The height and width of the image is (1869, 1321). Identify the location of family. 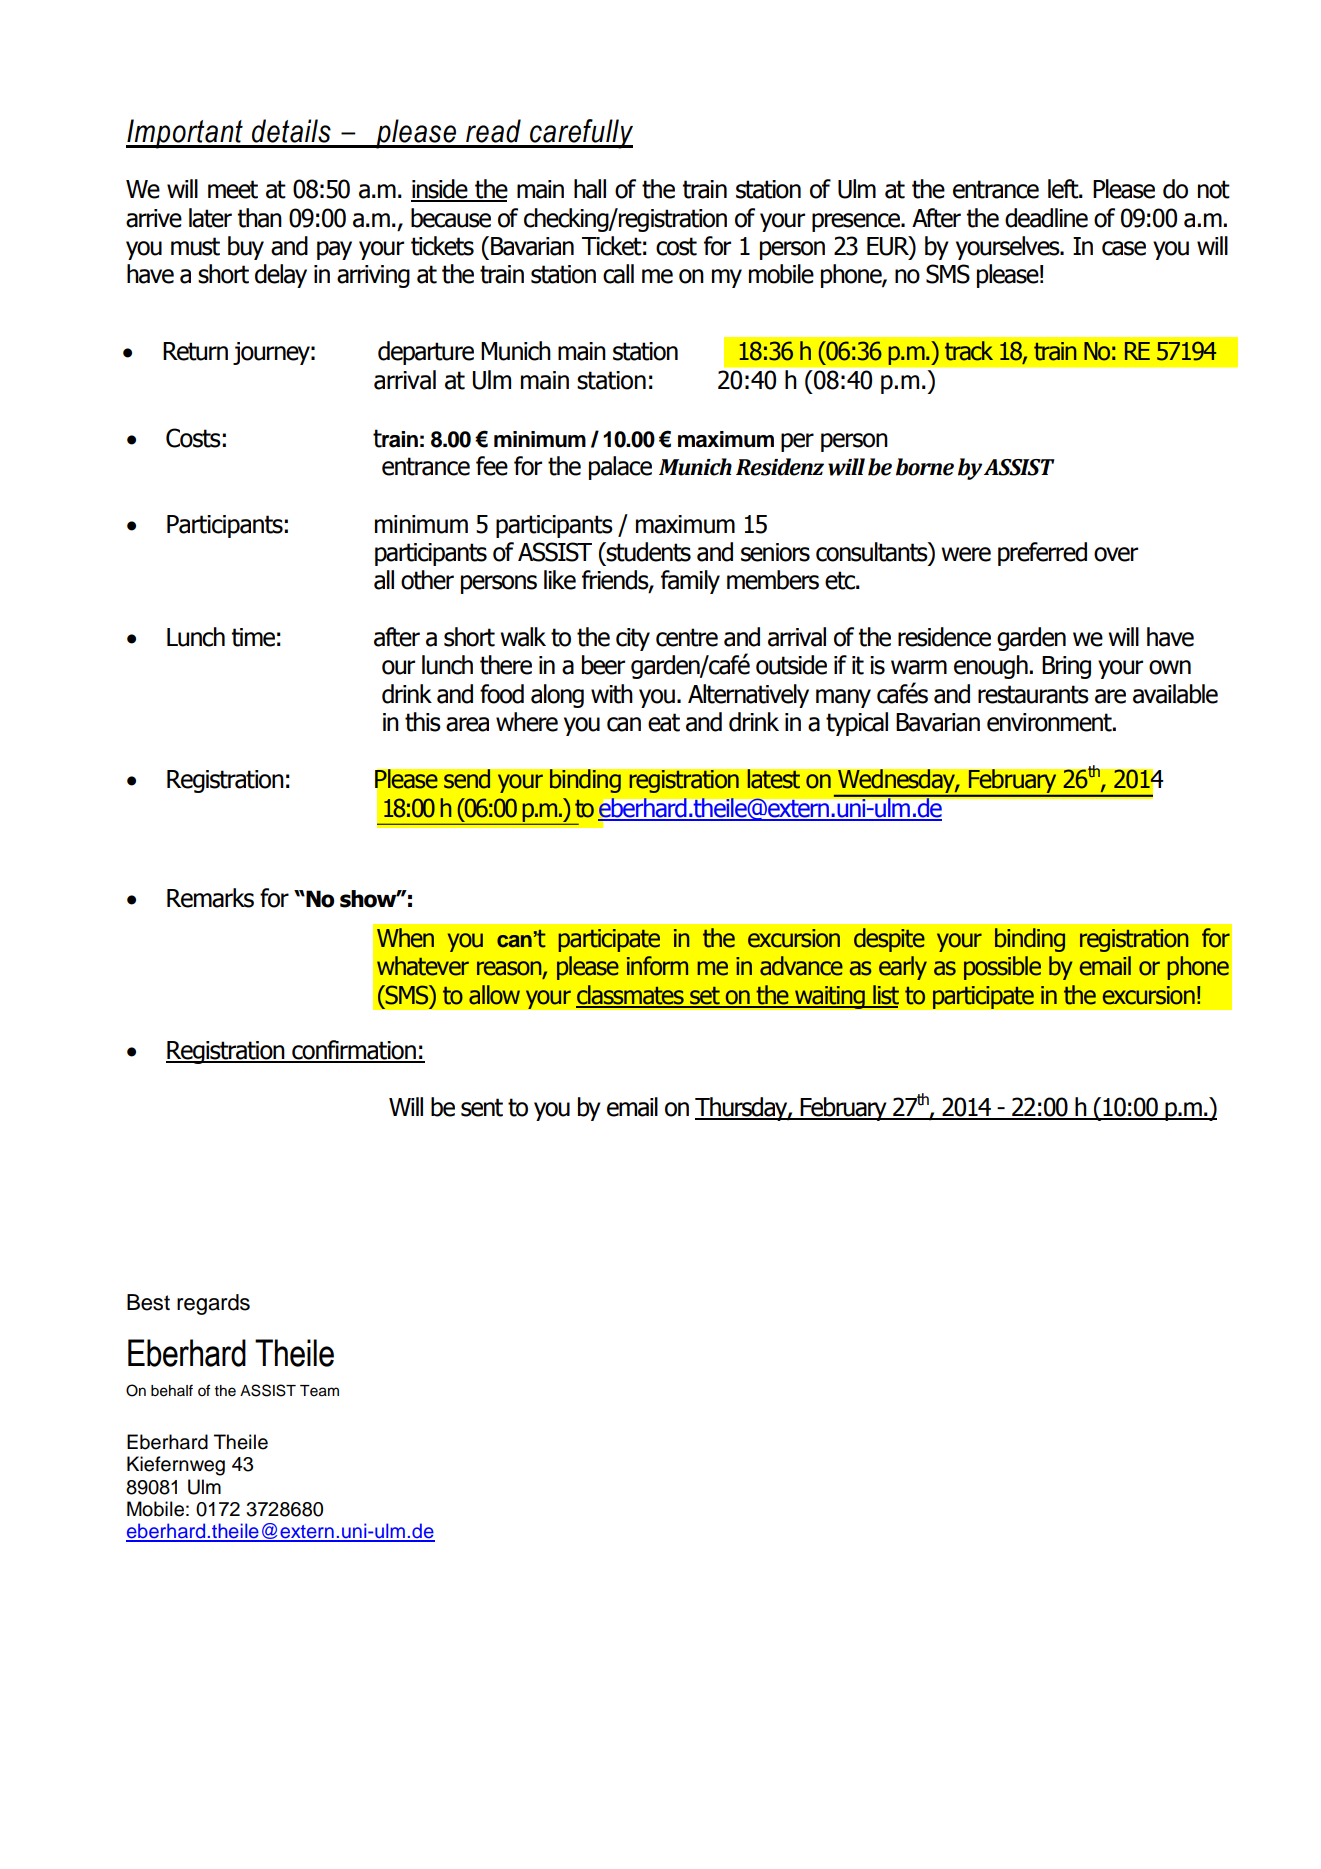
(690, 582).
